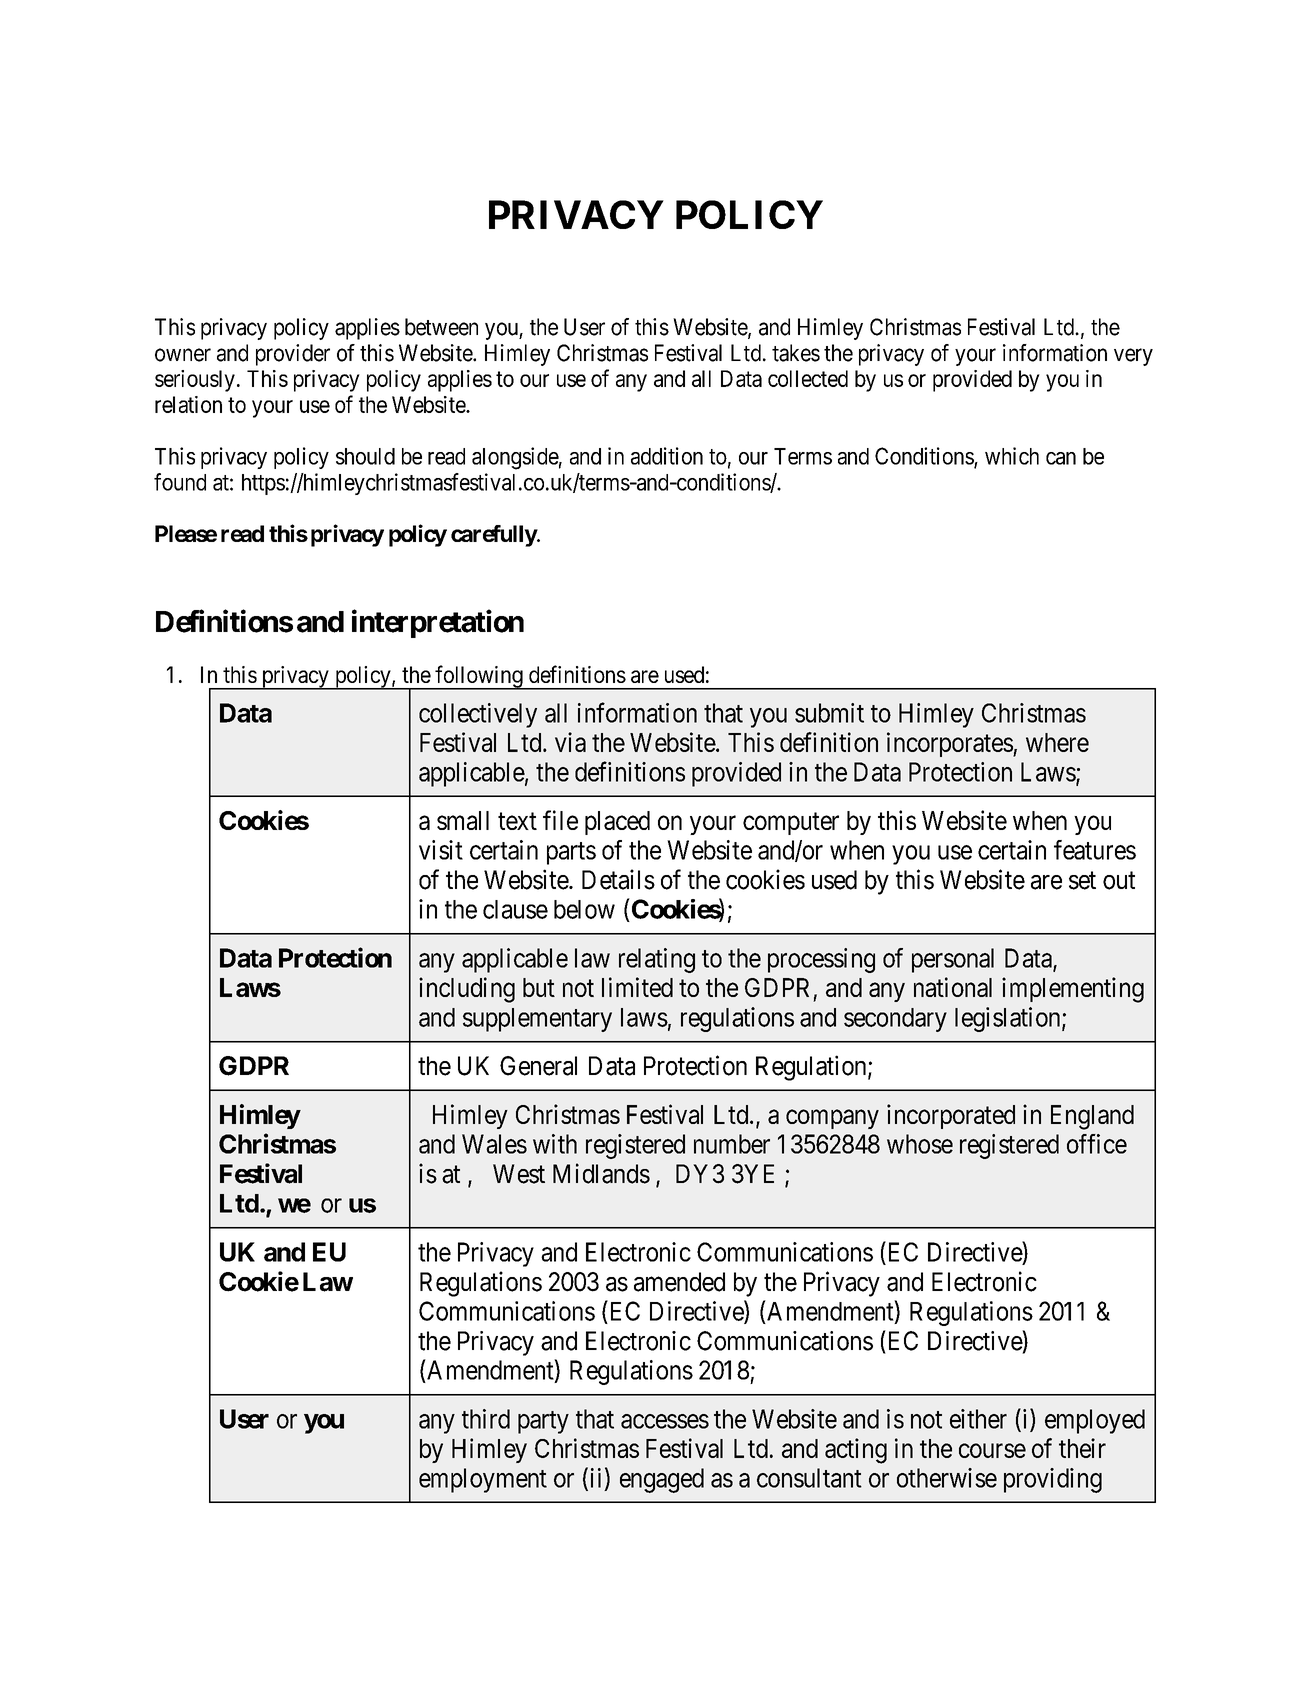 This screenshot has height=1696, width=1310. What do you see at coordinates (992, 1450) in the screenshot?
I see `course` at bounding box center [992, 1450].
